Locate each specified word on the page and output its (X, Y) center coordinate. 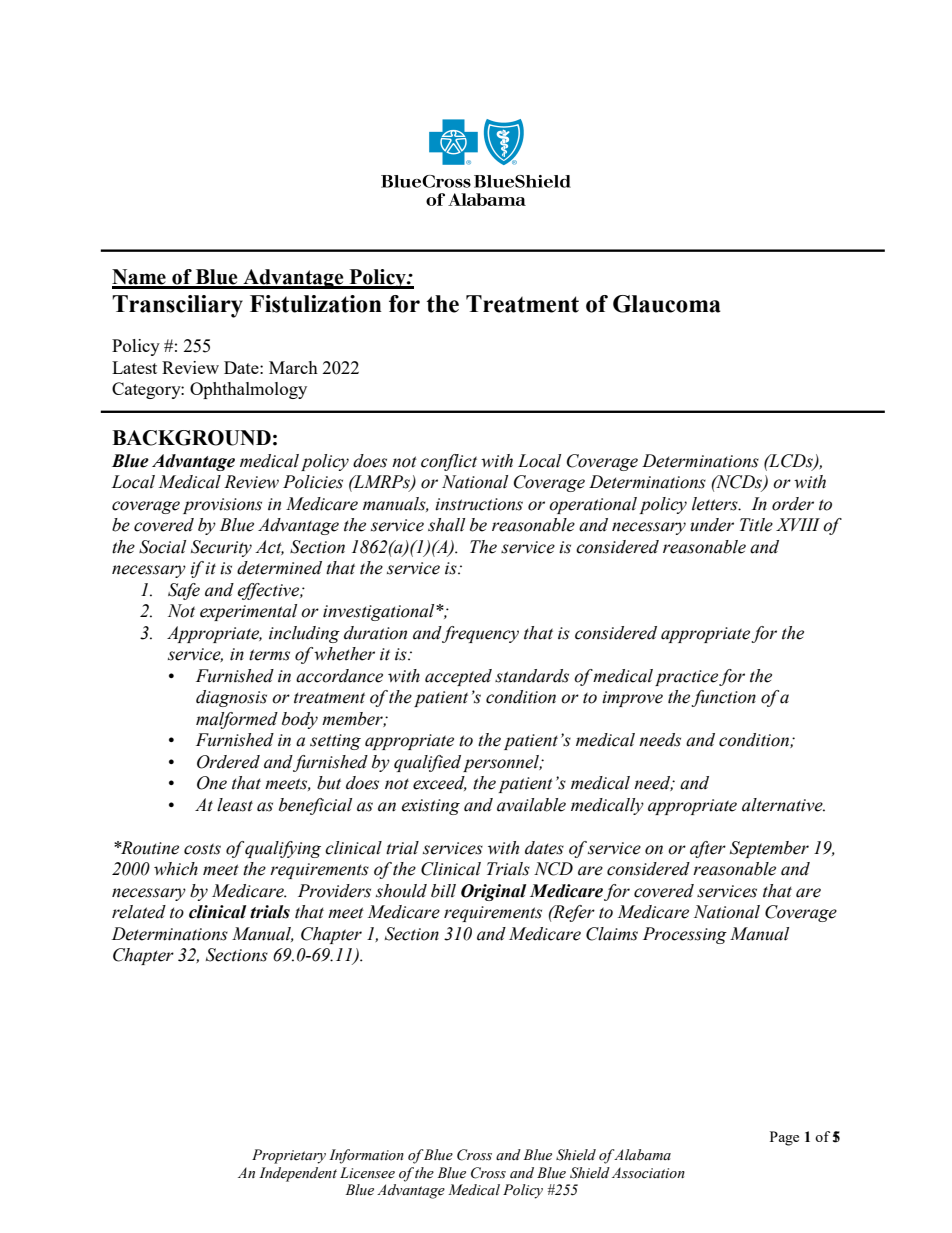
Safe (184, 591)
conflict (449, 462)
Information (366, 1156)
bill (443, 891)
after (708, 849)
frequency (480, 634)
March (293, 367)
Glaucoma (667, 304)
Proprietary (289, 1156)
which (176, 869)
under (712, 525)
